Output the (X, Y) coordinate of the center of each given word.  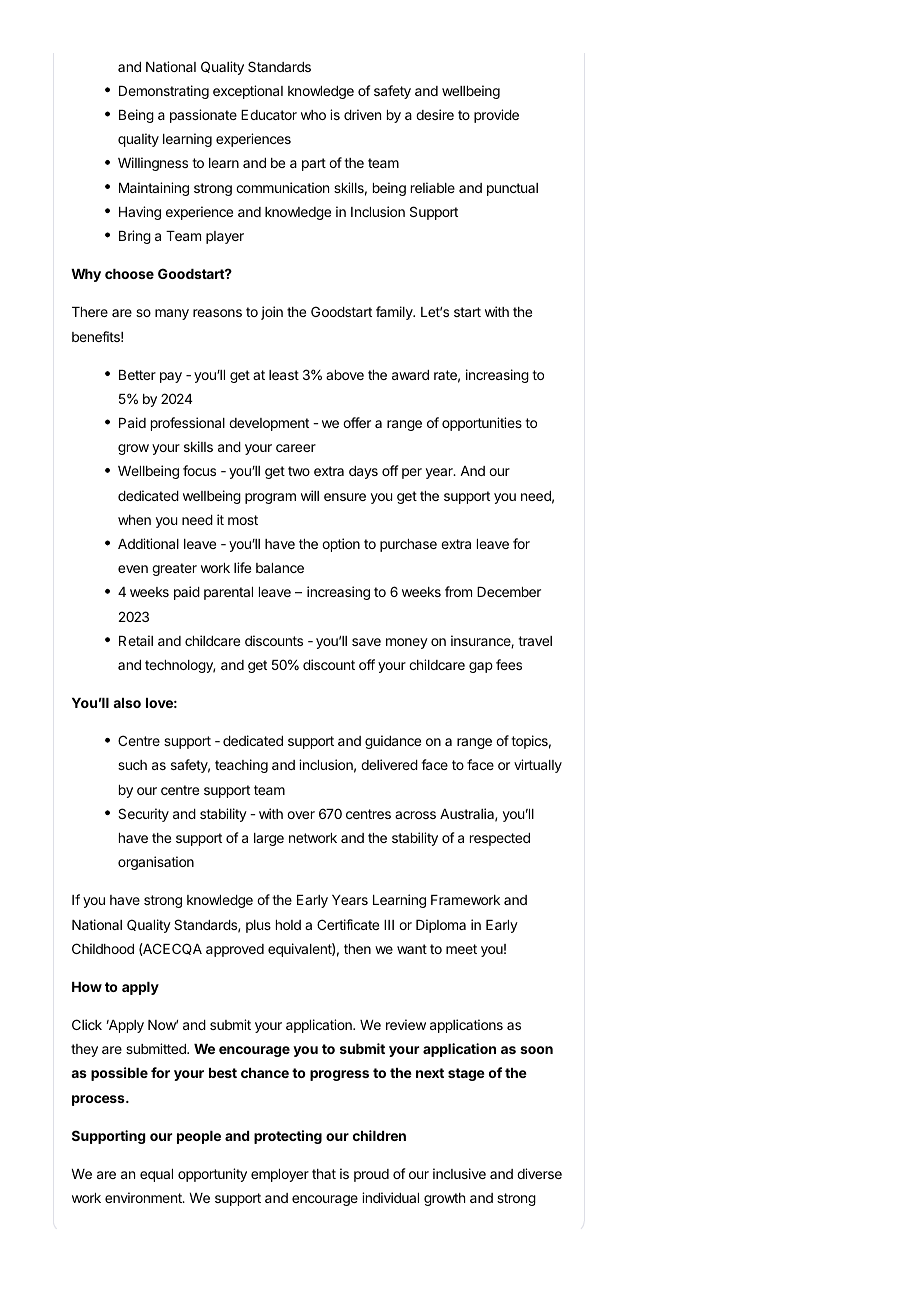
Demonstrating (164, 92)
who (313, 115)
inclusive (459, 1173)
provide (496, 116)
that (324, 1174)
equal (156, 1175)
